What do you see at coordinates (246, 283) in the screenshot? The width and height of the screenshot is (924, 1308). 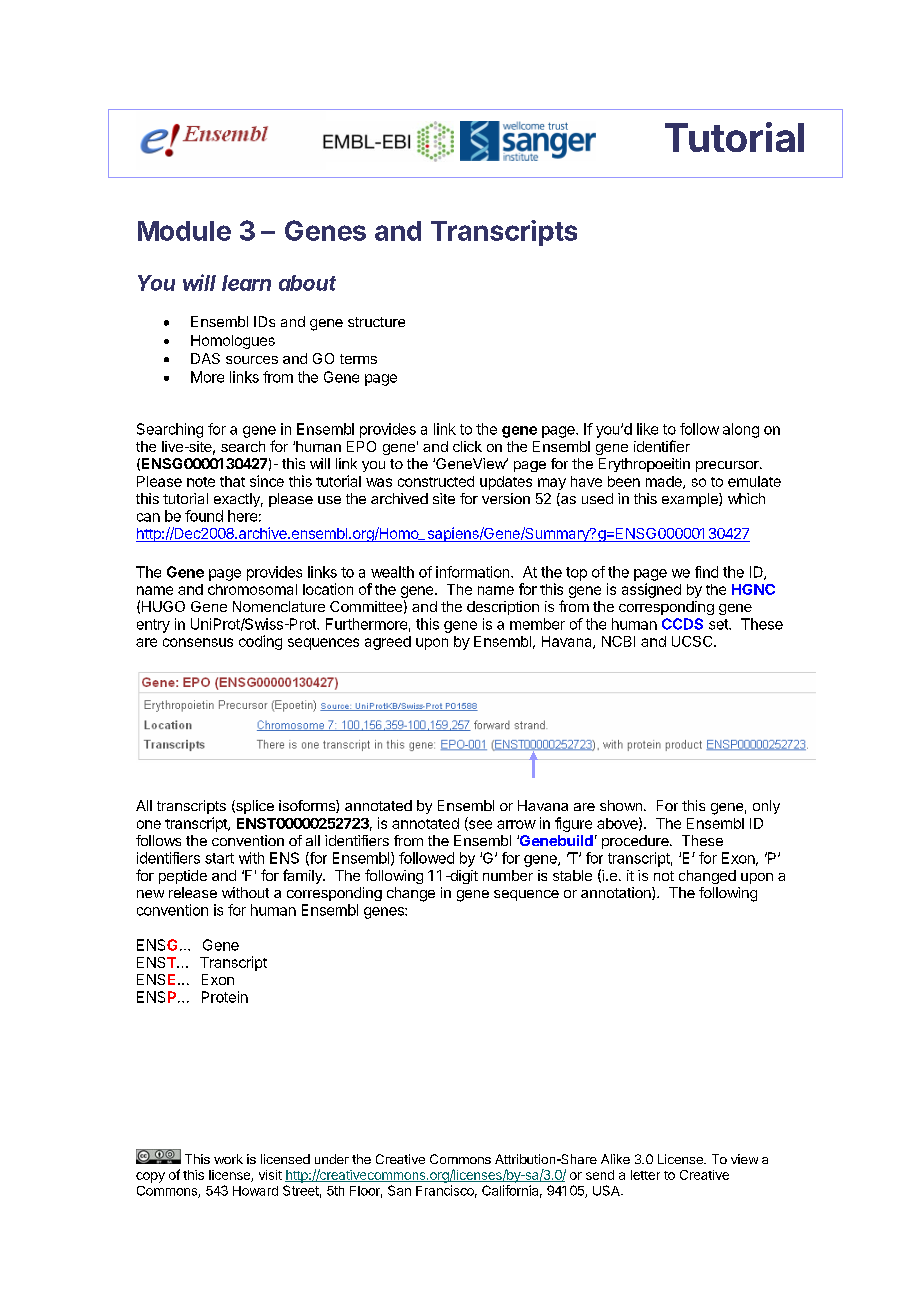 I see `learn` at bounding box center [246, 283].
